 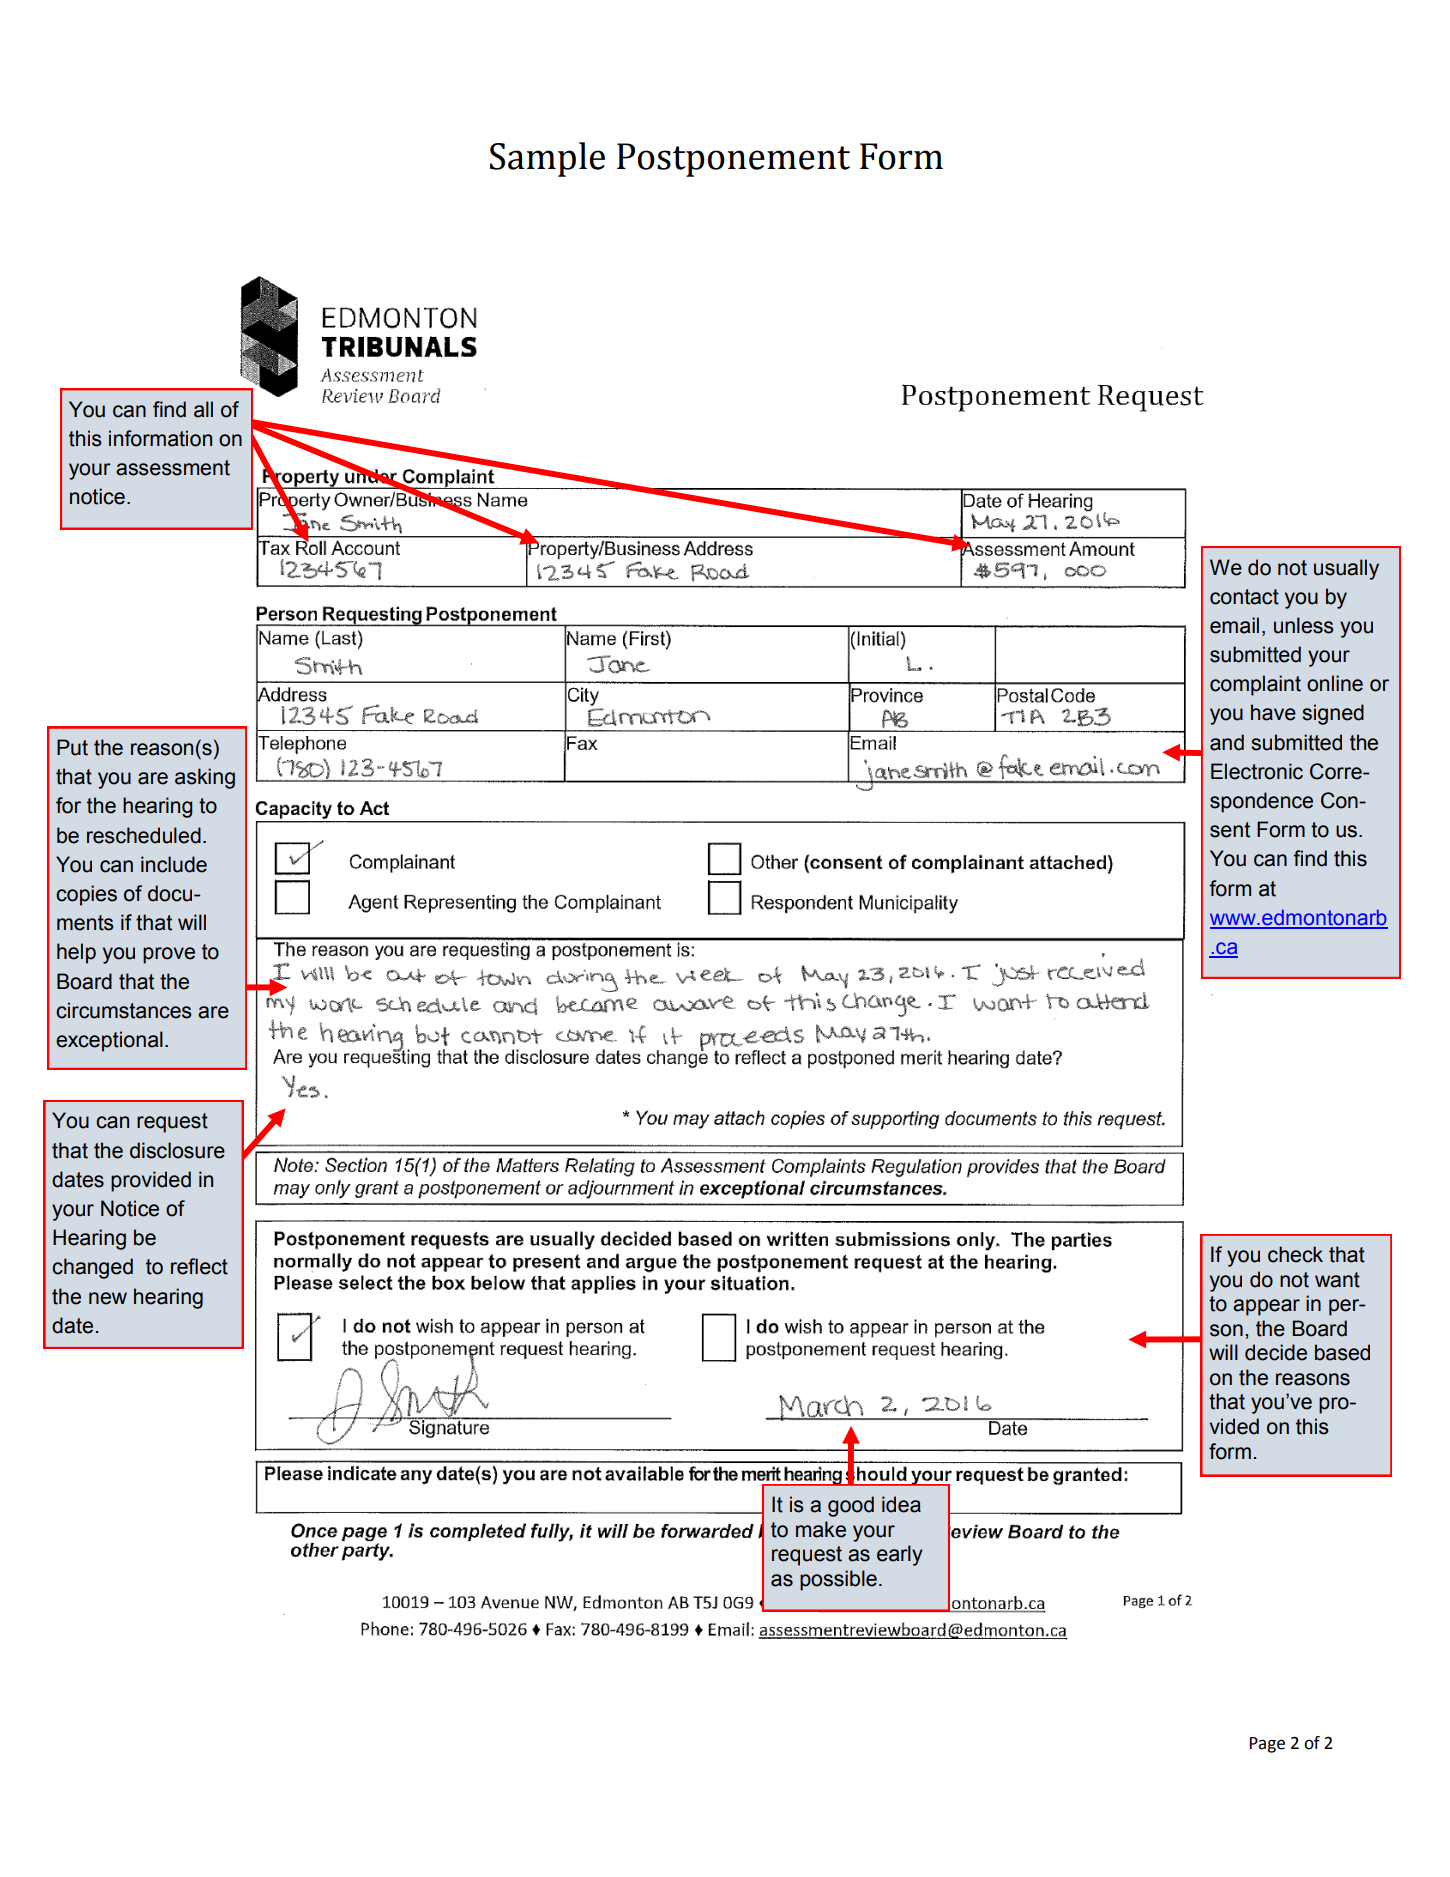 What do you see at coordinates (177, 1150) in the image?
I see `disclosure` at bounding box center [177, 1150].
